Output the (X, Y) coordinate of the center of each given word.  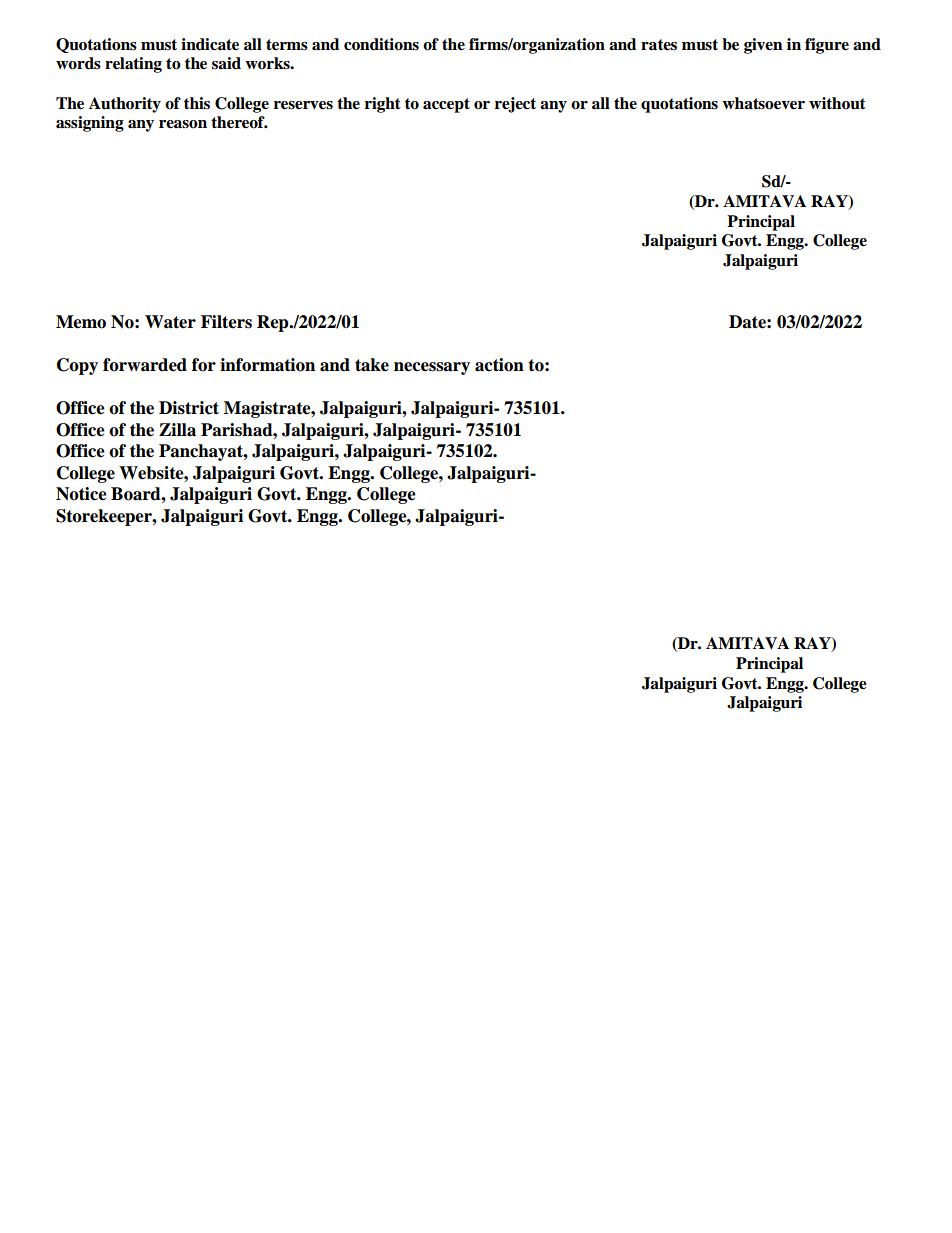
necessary (432, 368)
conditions (381, 44)
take (372, 365)
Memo (81, 322)
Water (170, 322)
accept (446, 105)
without (837, 103)
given (763, 46)
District (189, 408)
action (499, 365)
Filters (226, 322)
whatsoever (763, 103)
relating (133, 65)
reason (183, 124)
